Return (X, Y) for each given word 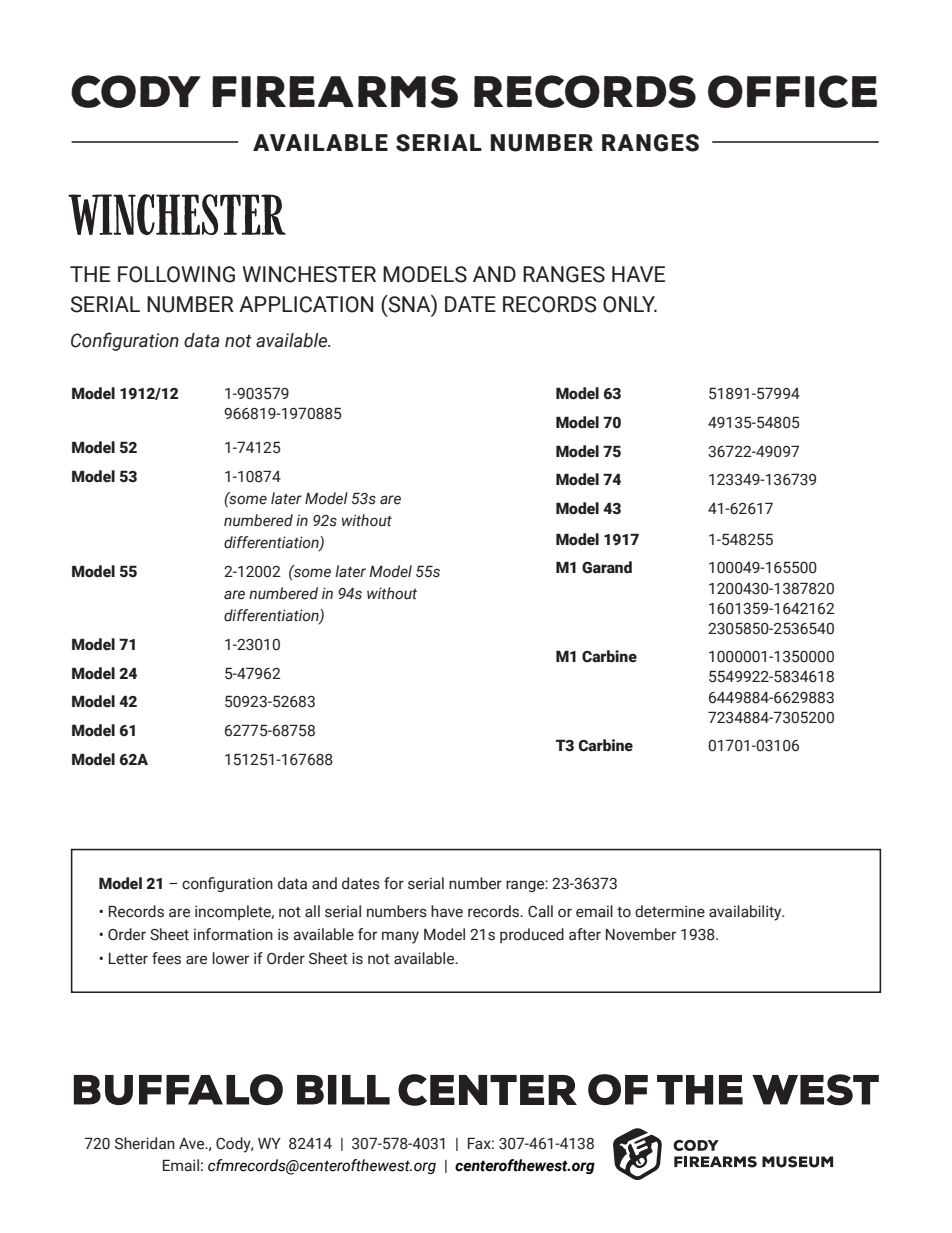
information (233, 934)
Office (792, 91)
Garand (607, 567)
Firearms (335, 91)
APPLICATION (306, 304)
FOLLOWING (176, 274)
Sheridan (145, 1143)
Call (540, 911)
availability (746, 913)
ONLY (630, 304)
